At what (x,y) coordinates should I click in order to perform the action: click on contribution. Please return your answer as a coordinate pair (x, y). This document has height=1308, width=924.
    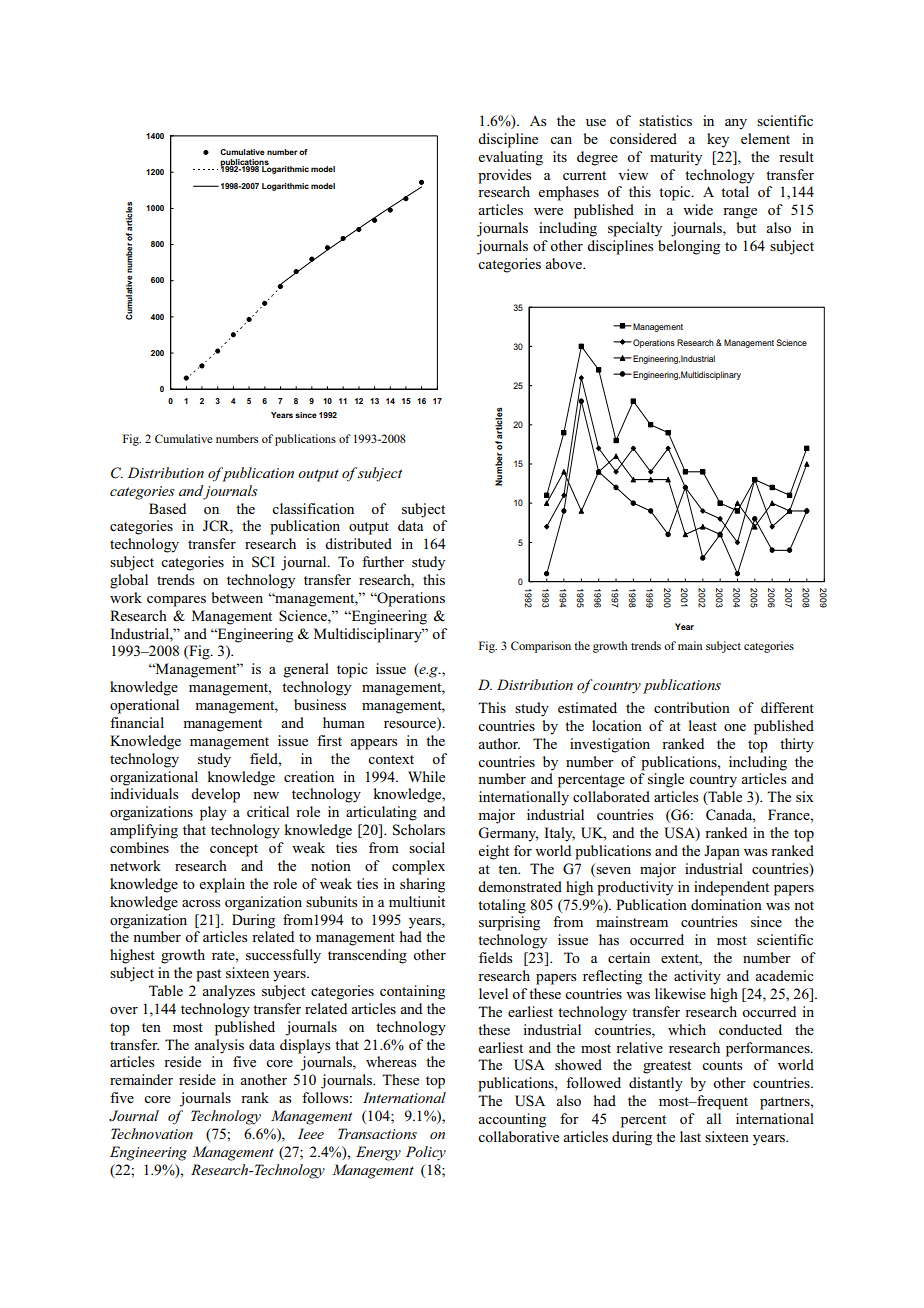
    Looking at the image, I should click on (692, 707).
